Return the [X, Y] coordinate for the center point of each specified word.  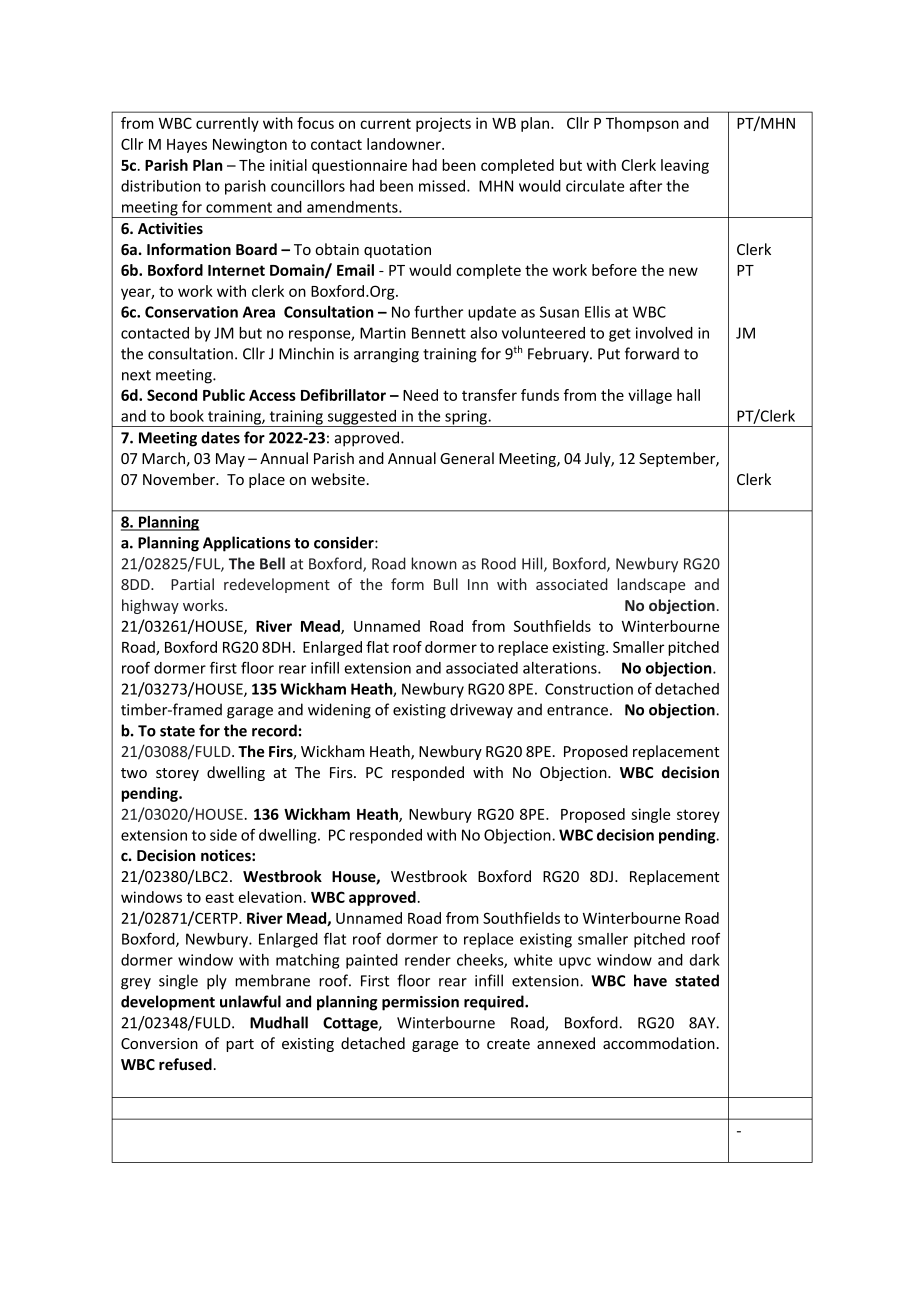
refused [185, 1064]
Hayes [187, 146]
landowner [405, 144]
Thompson [642, 124]
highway [150, 606]
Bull [446, 584]
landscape [651, 585]
